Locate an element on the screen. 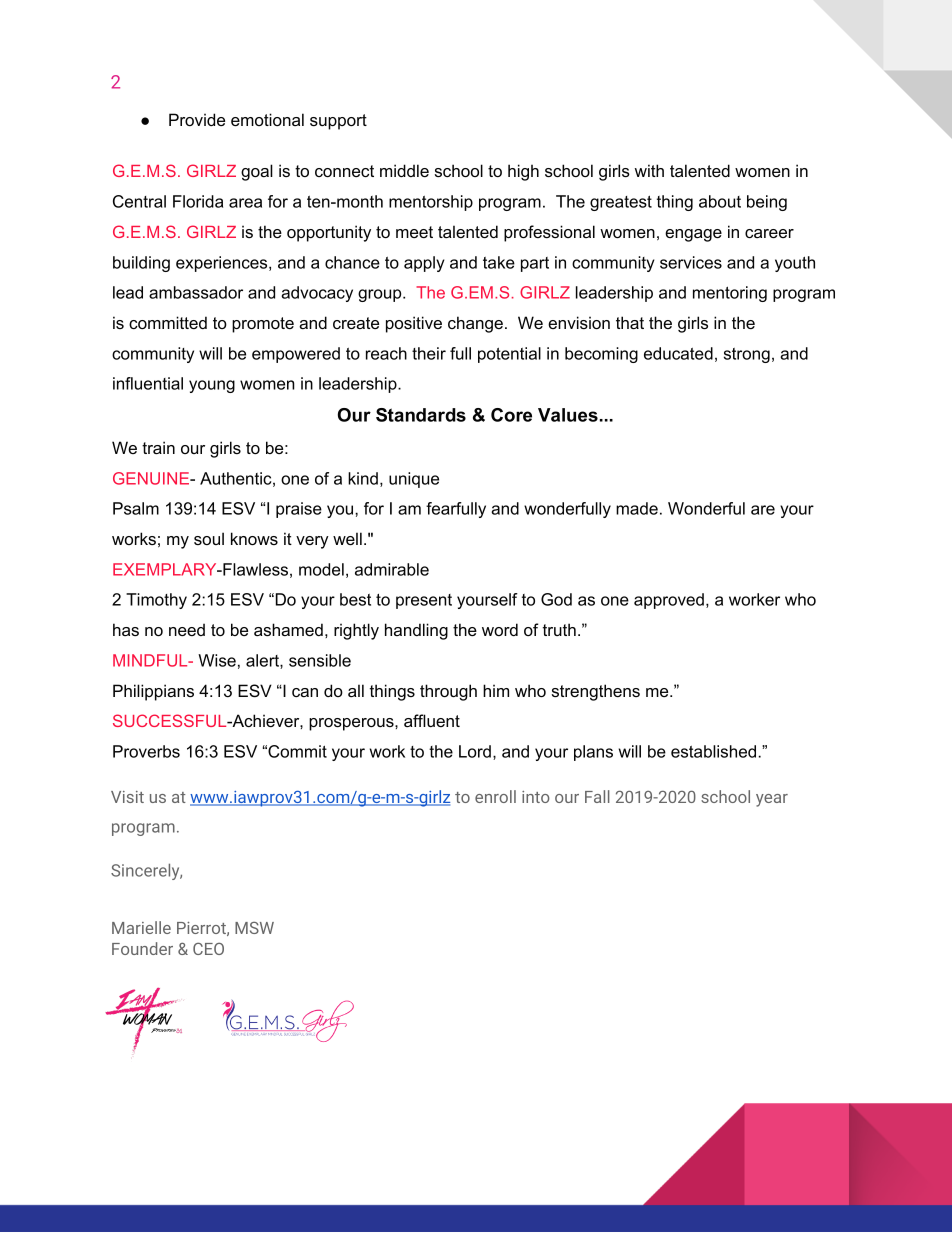 Image resolution: width=952 pixels, height=1233 pixels. with is located at coordinates (649, 170).
